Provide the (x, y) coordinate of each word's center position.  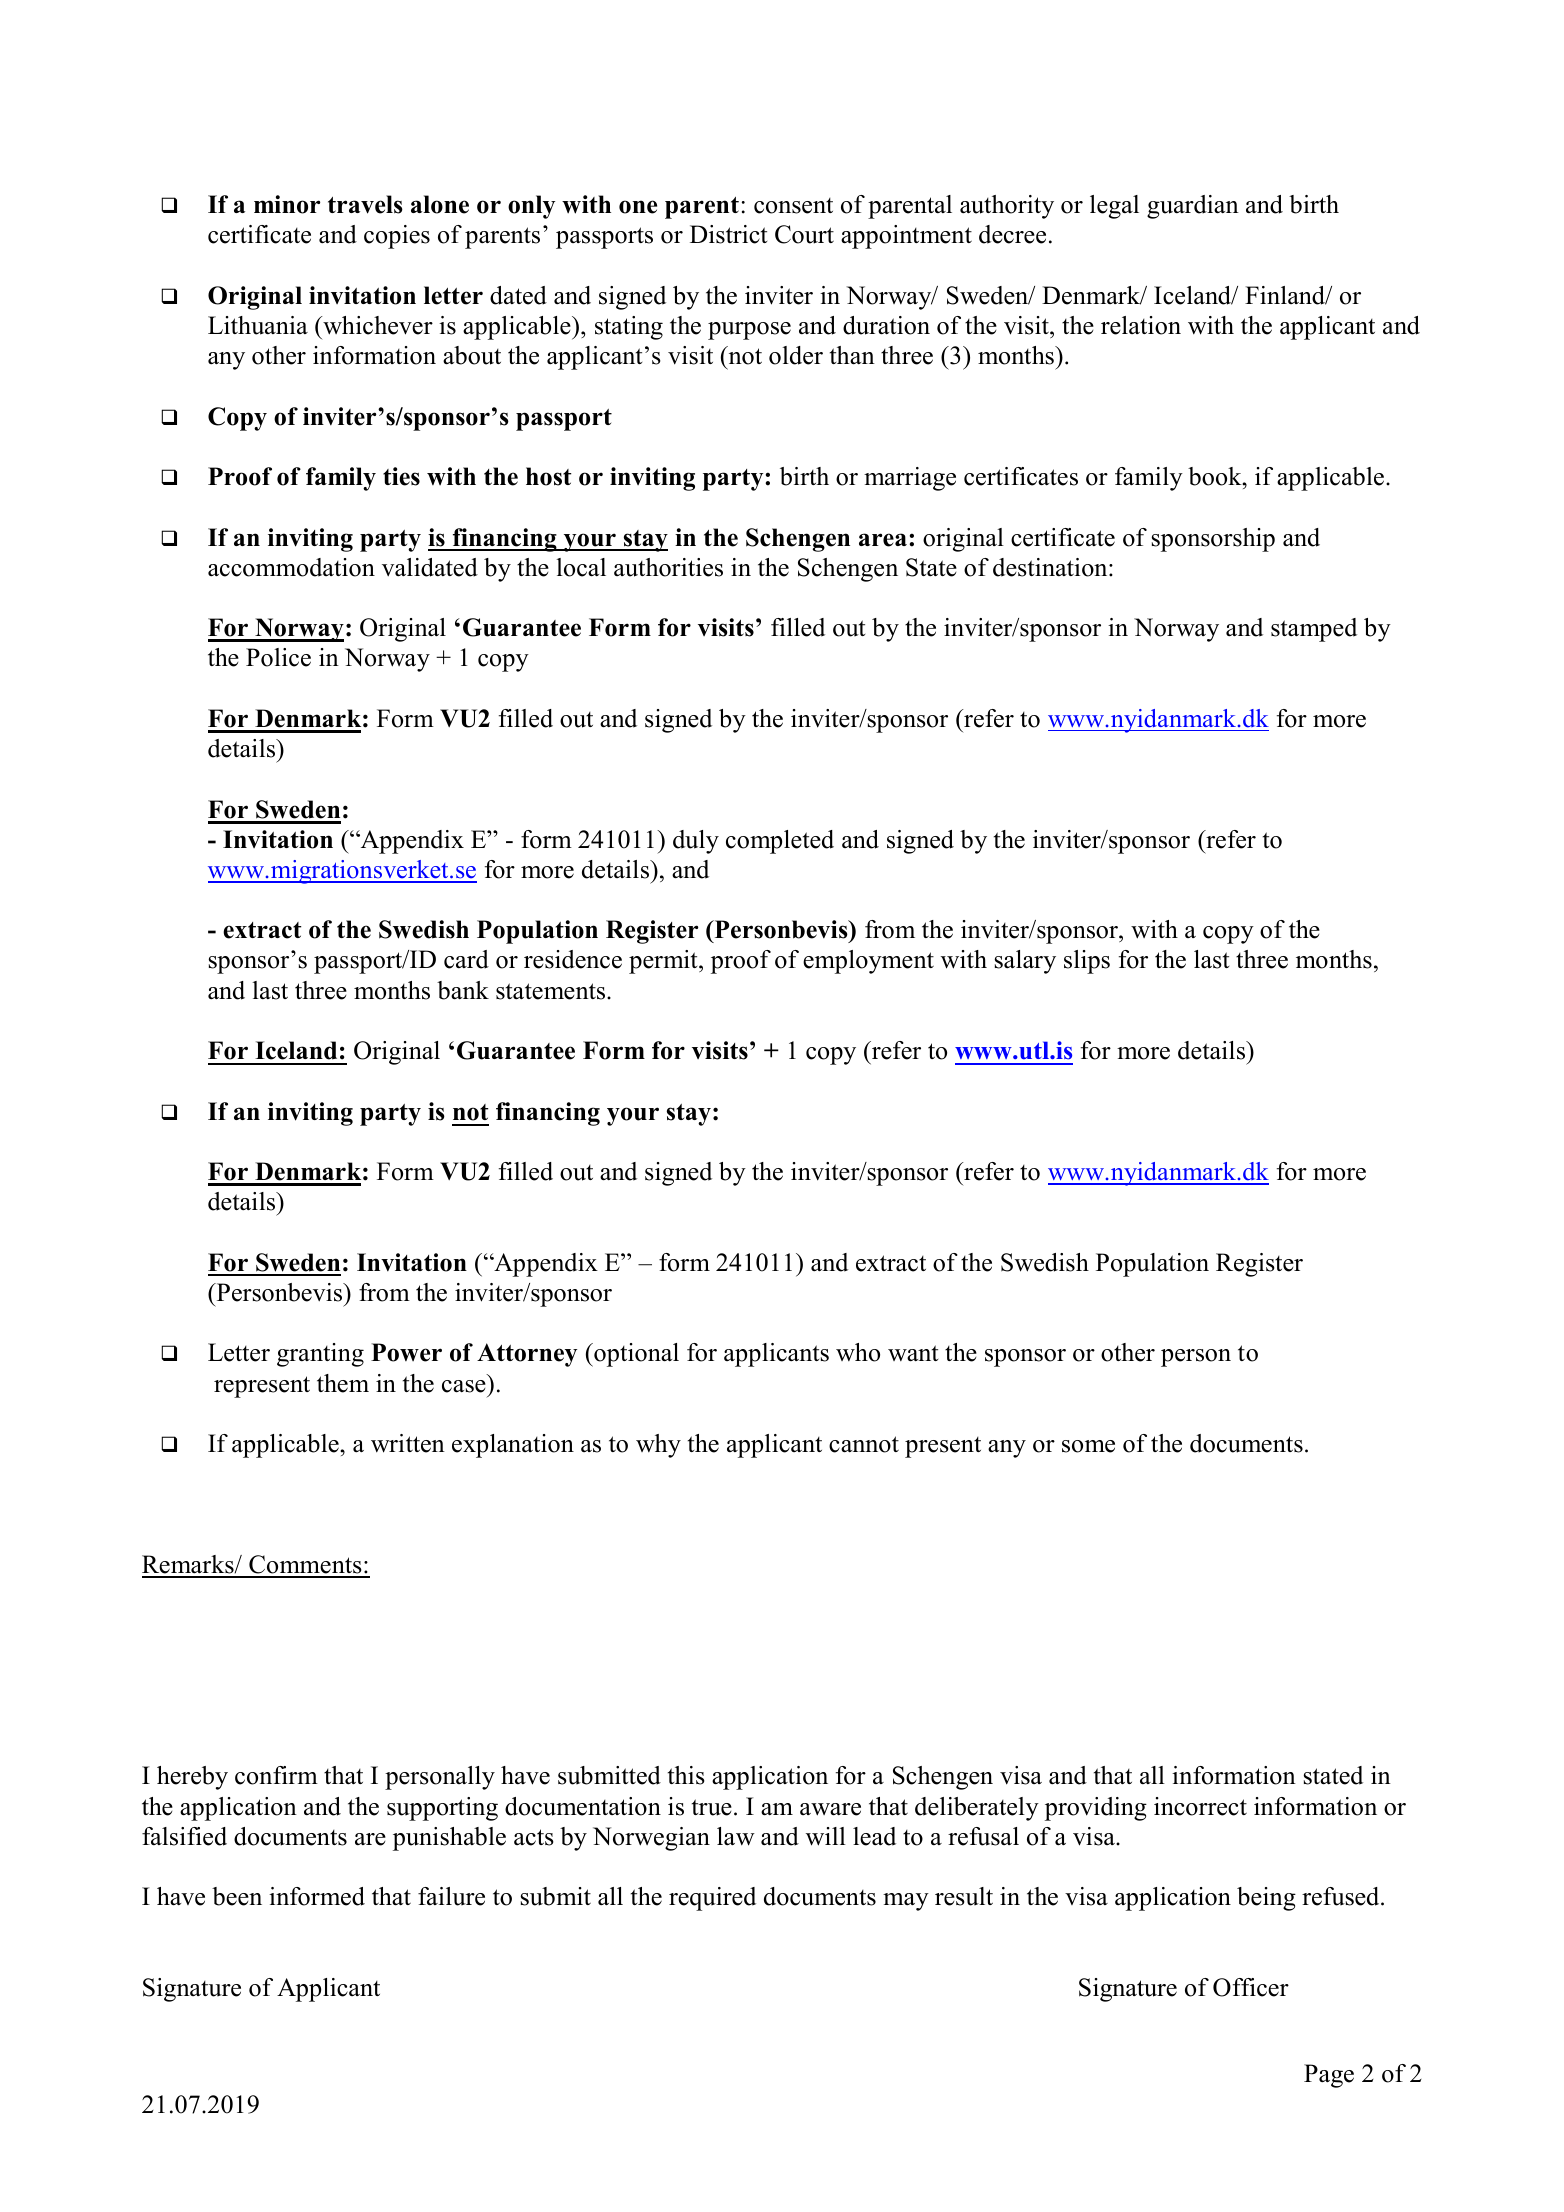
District (728, 234)
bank (463, 990)
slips (1087, 962)
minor (287, 204)
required (712, 1899)
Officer (1251, 1987)
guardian (1193, 207)
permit (664, 962)
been (237, 1896)
